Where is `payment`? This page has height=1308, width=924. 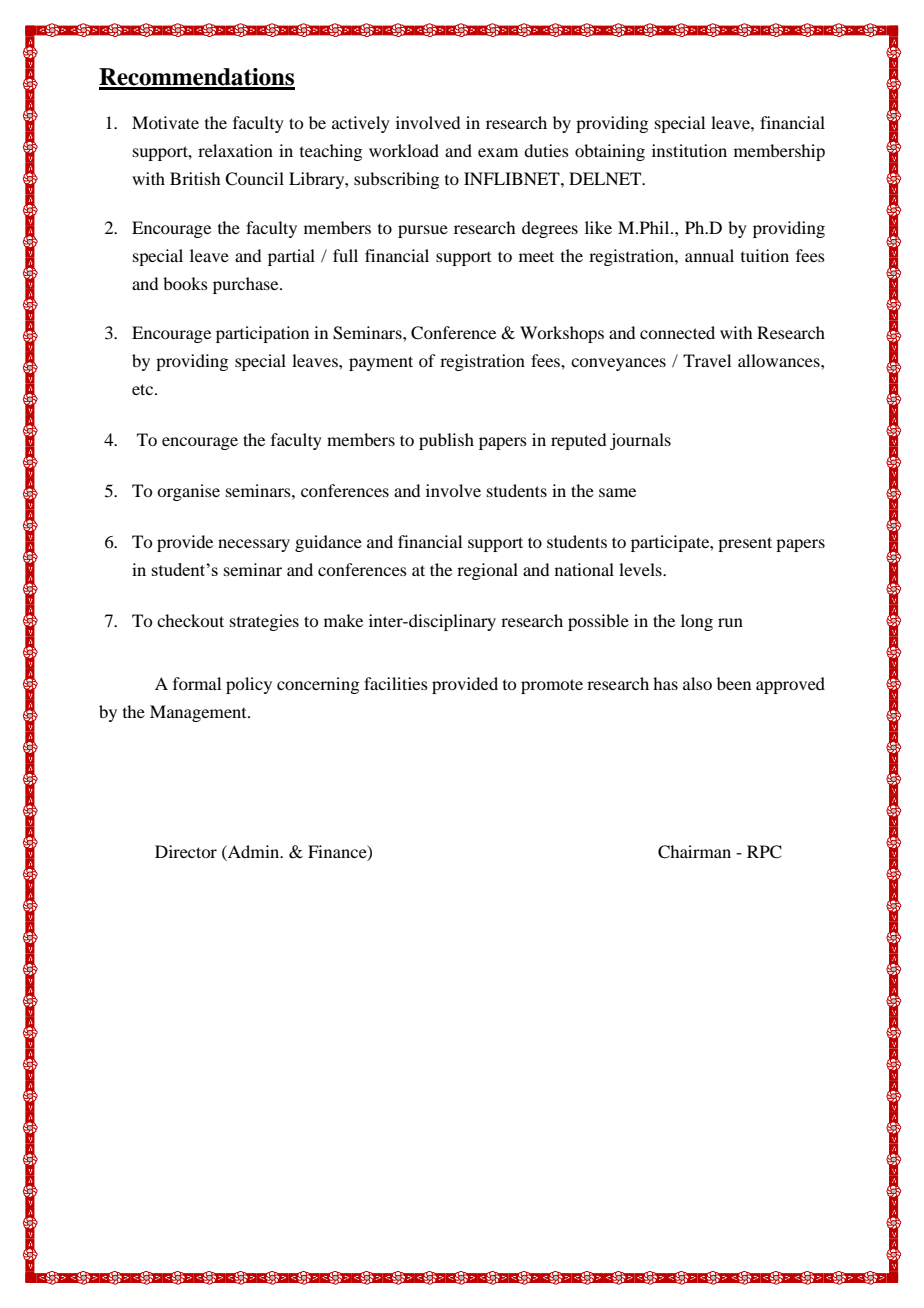 payment is located at coordinates (381, 363).
